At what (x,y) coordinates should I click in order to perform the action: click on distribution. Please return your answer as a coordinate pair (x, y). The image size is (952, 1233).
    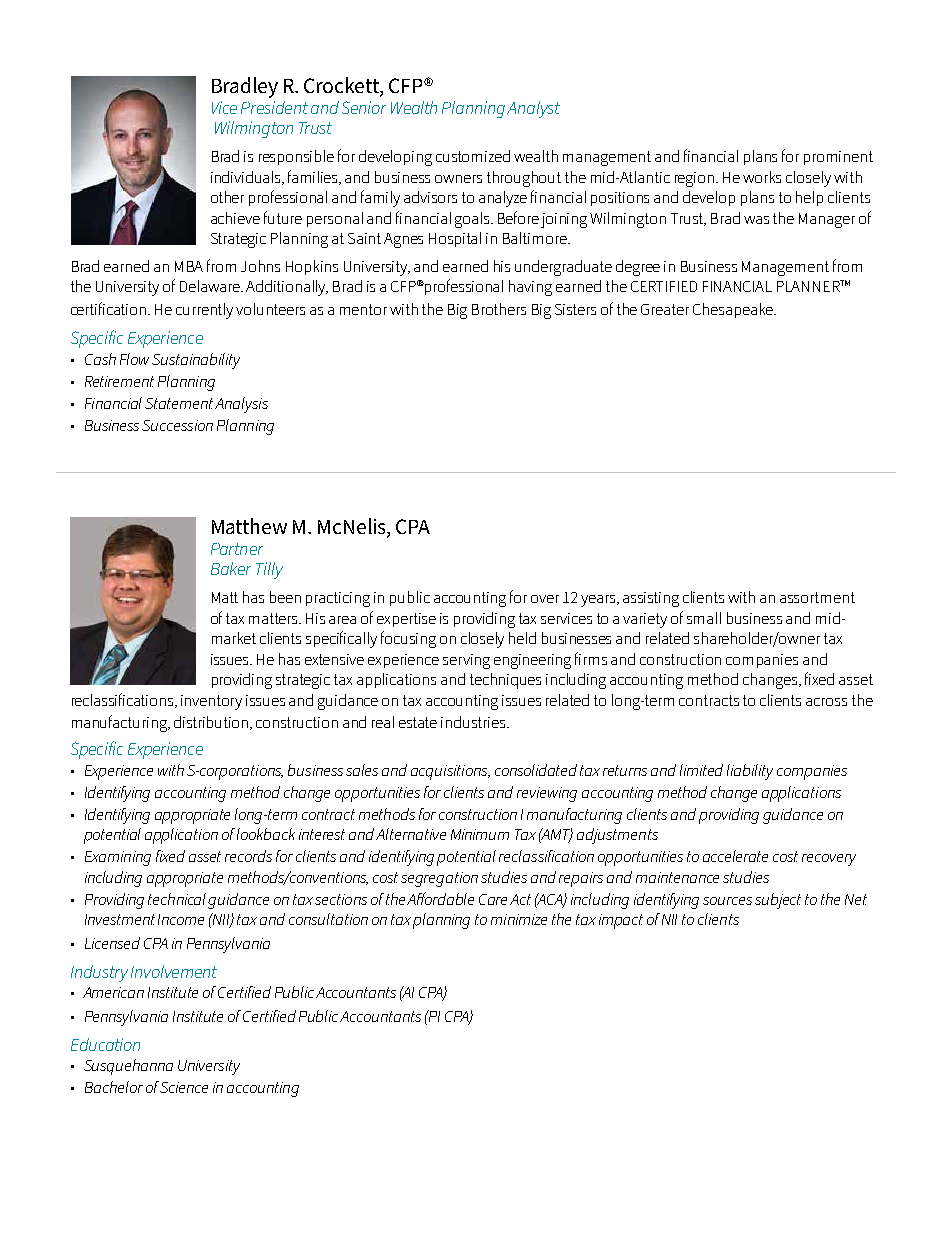
    Looking at the image, I should click on (212, 723).
